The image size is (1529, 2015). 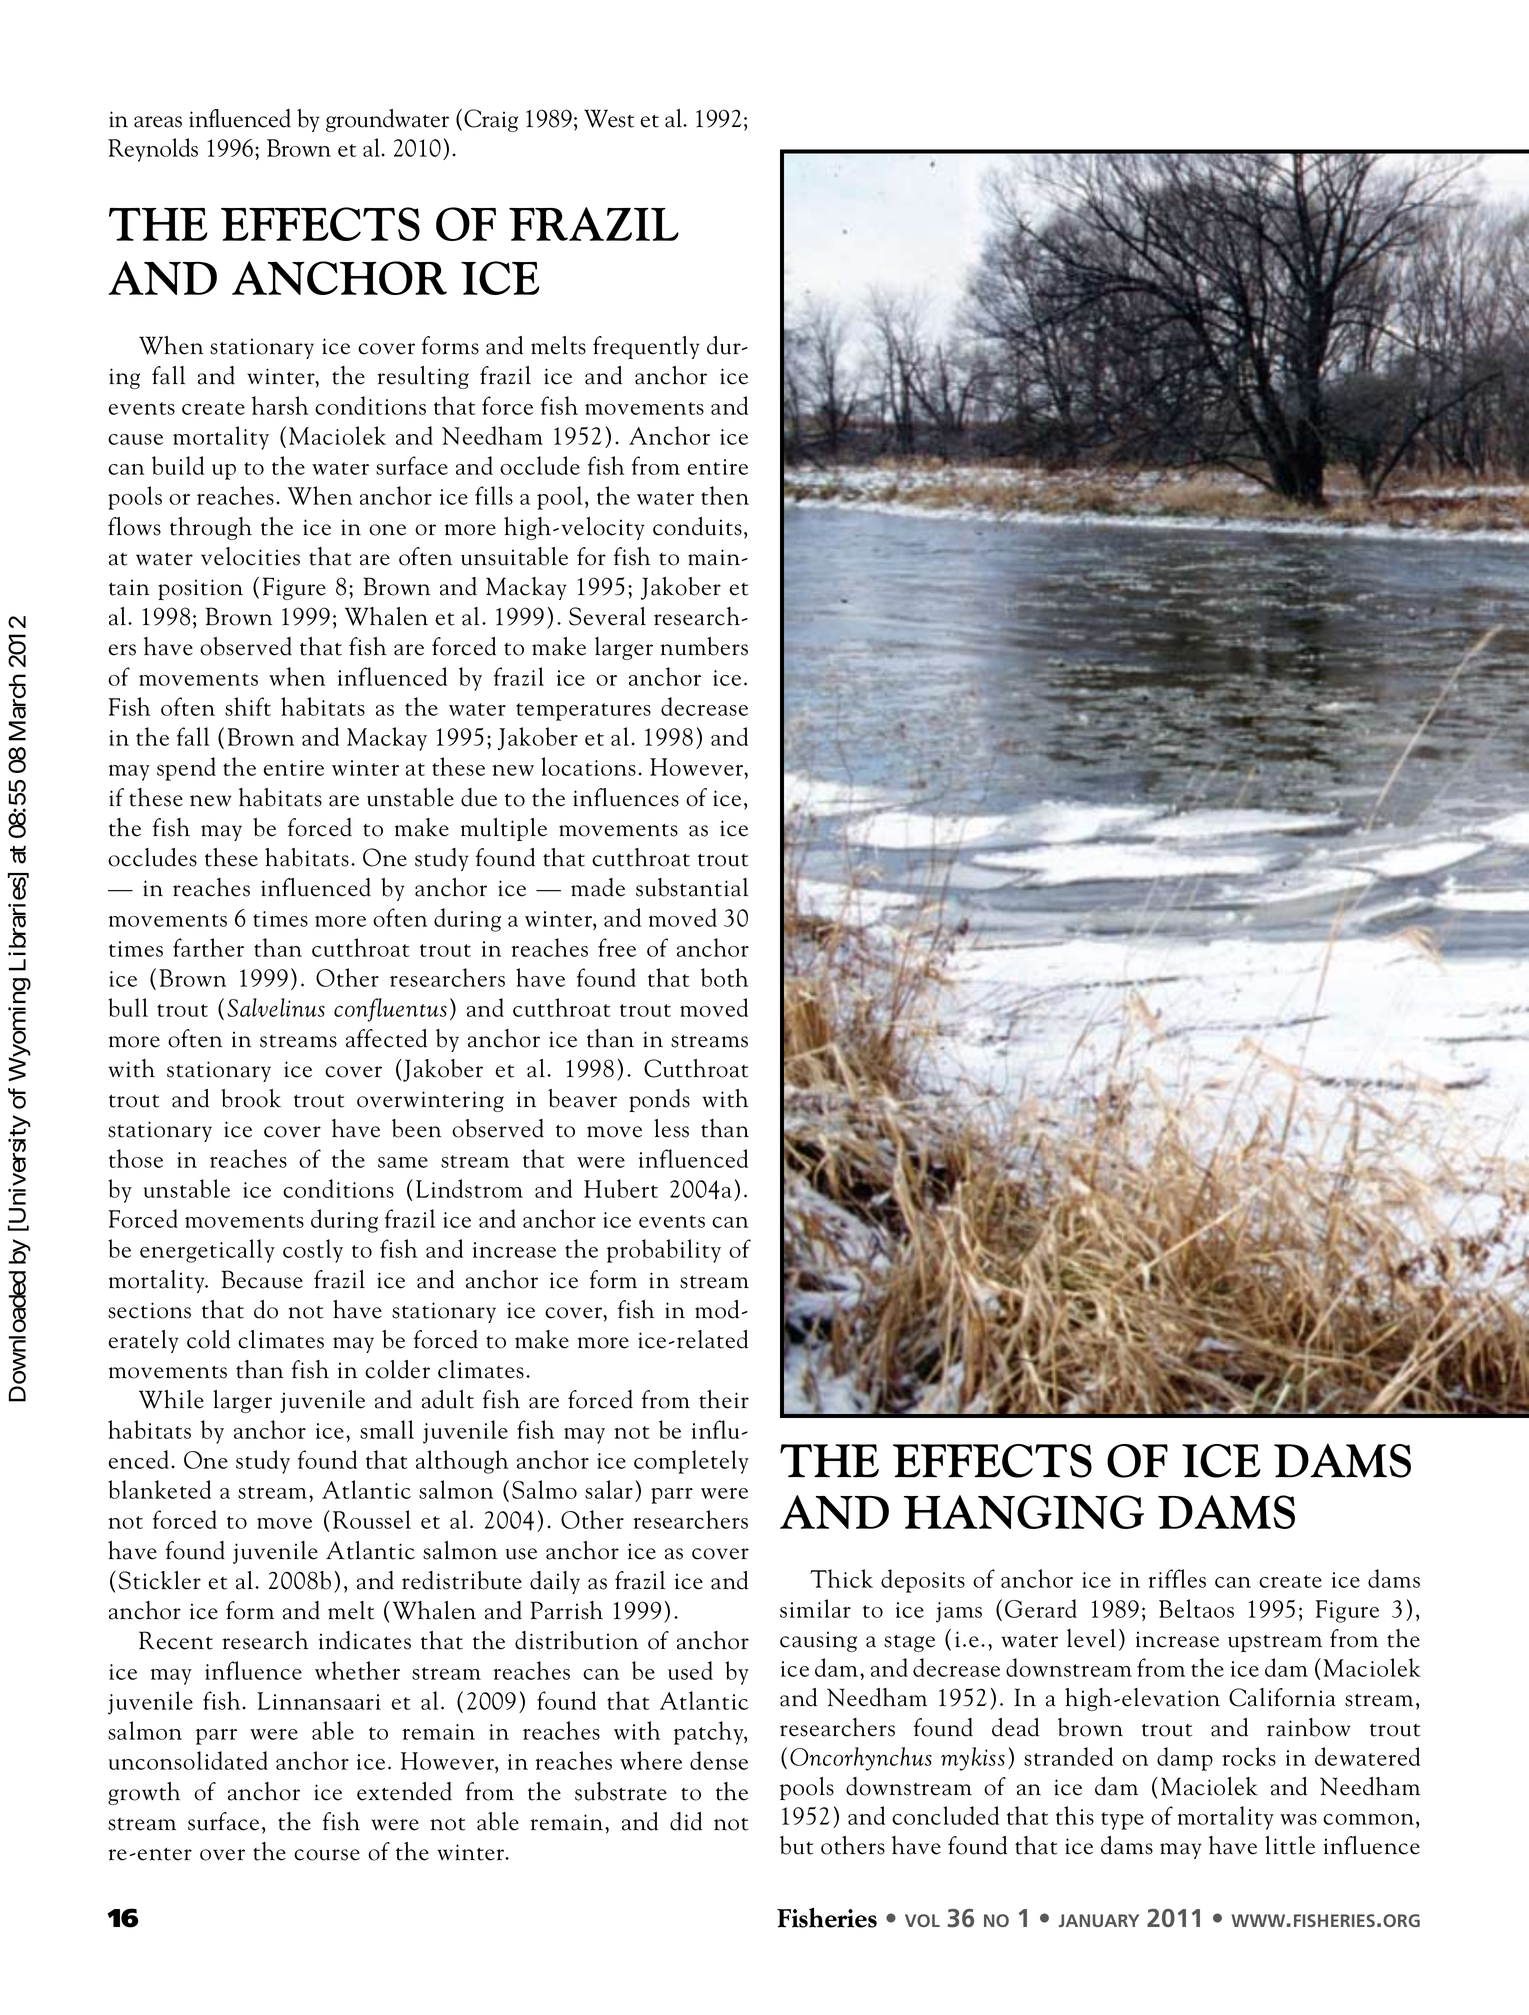 What do you see at coordinates (724, 977) in the screenshot?
I see `both` at bounding box center [724, 977].
